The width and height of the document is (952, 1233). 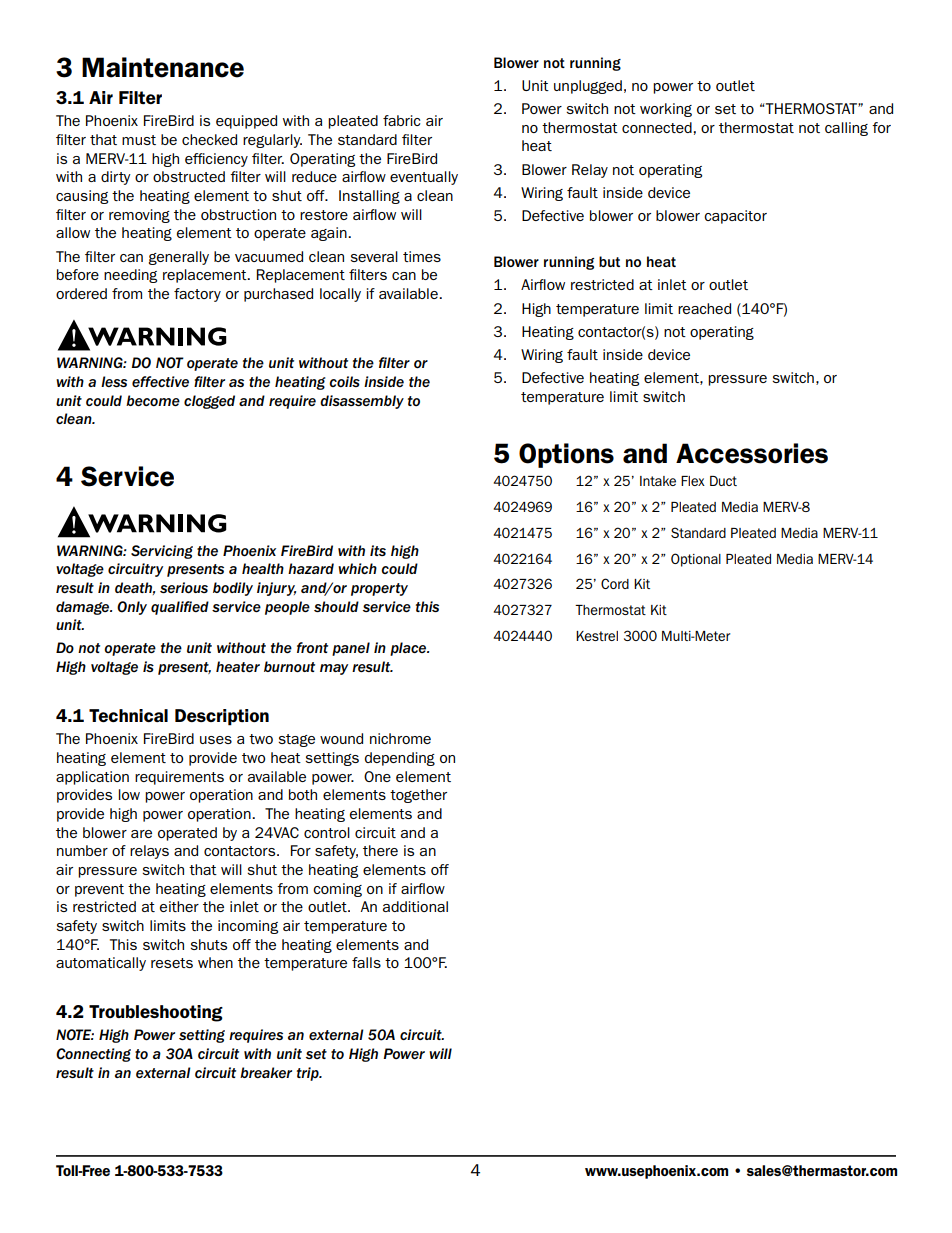 I want to click on Optional, so click(x=696, y=560).
